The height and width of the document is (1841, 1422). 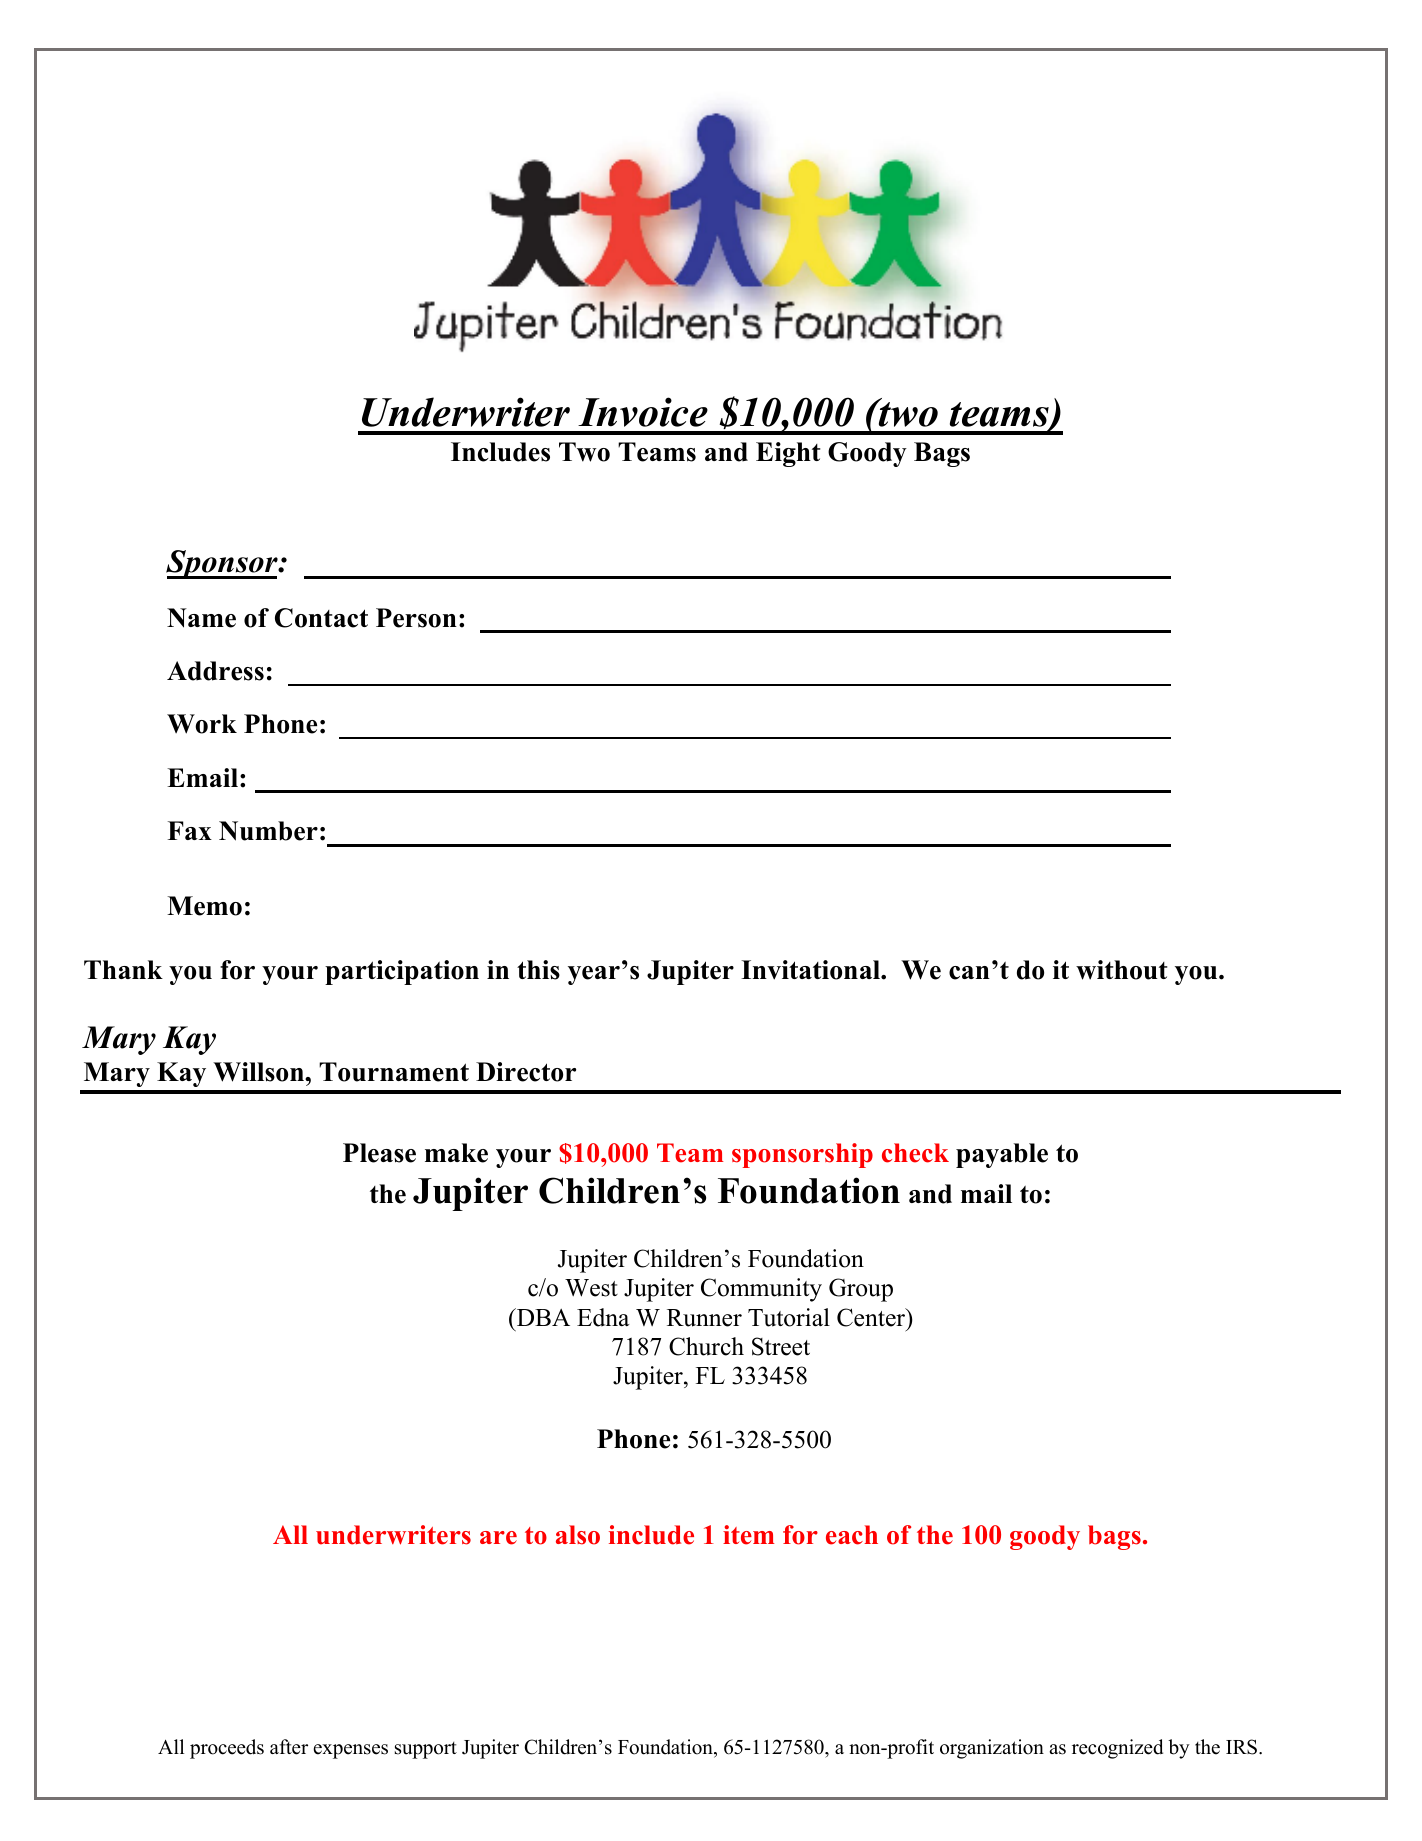 I want to click on Eight, so click(x=788, y=454).
